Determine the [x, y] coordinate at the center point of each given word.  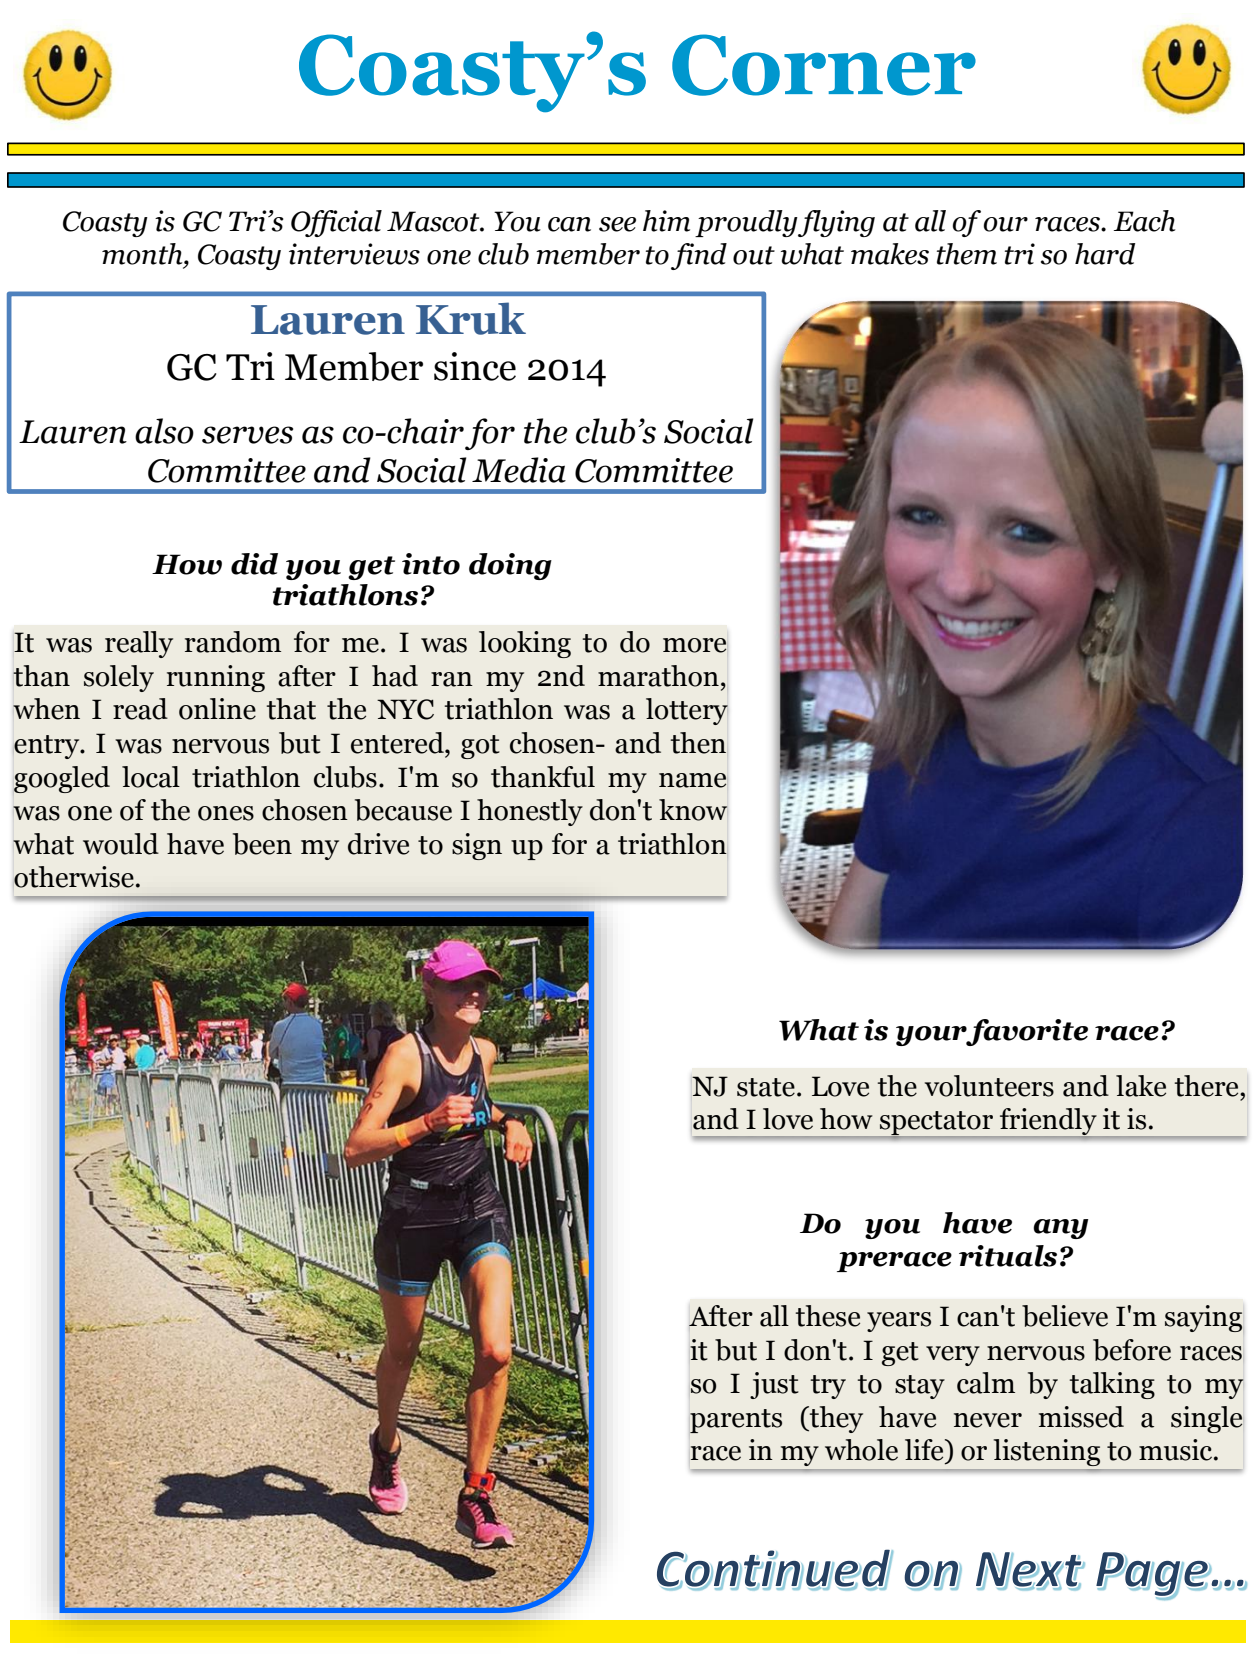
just [774, 1385]
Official [336, 223]
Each [1144, 221]
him [666, 221]
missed [1081, 1417]
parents [736, 1421]
